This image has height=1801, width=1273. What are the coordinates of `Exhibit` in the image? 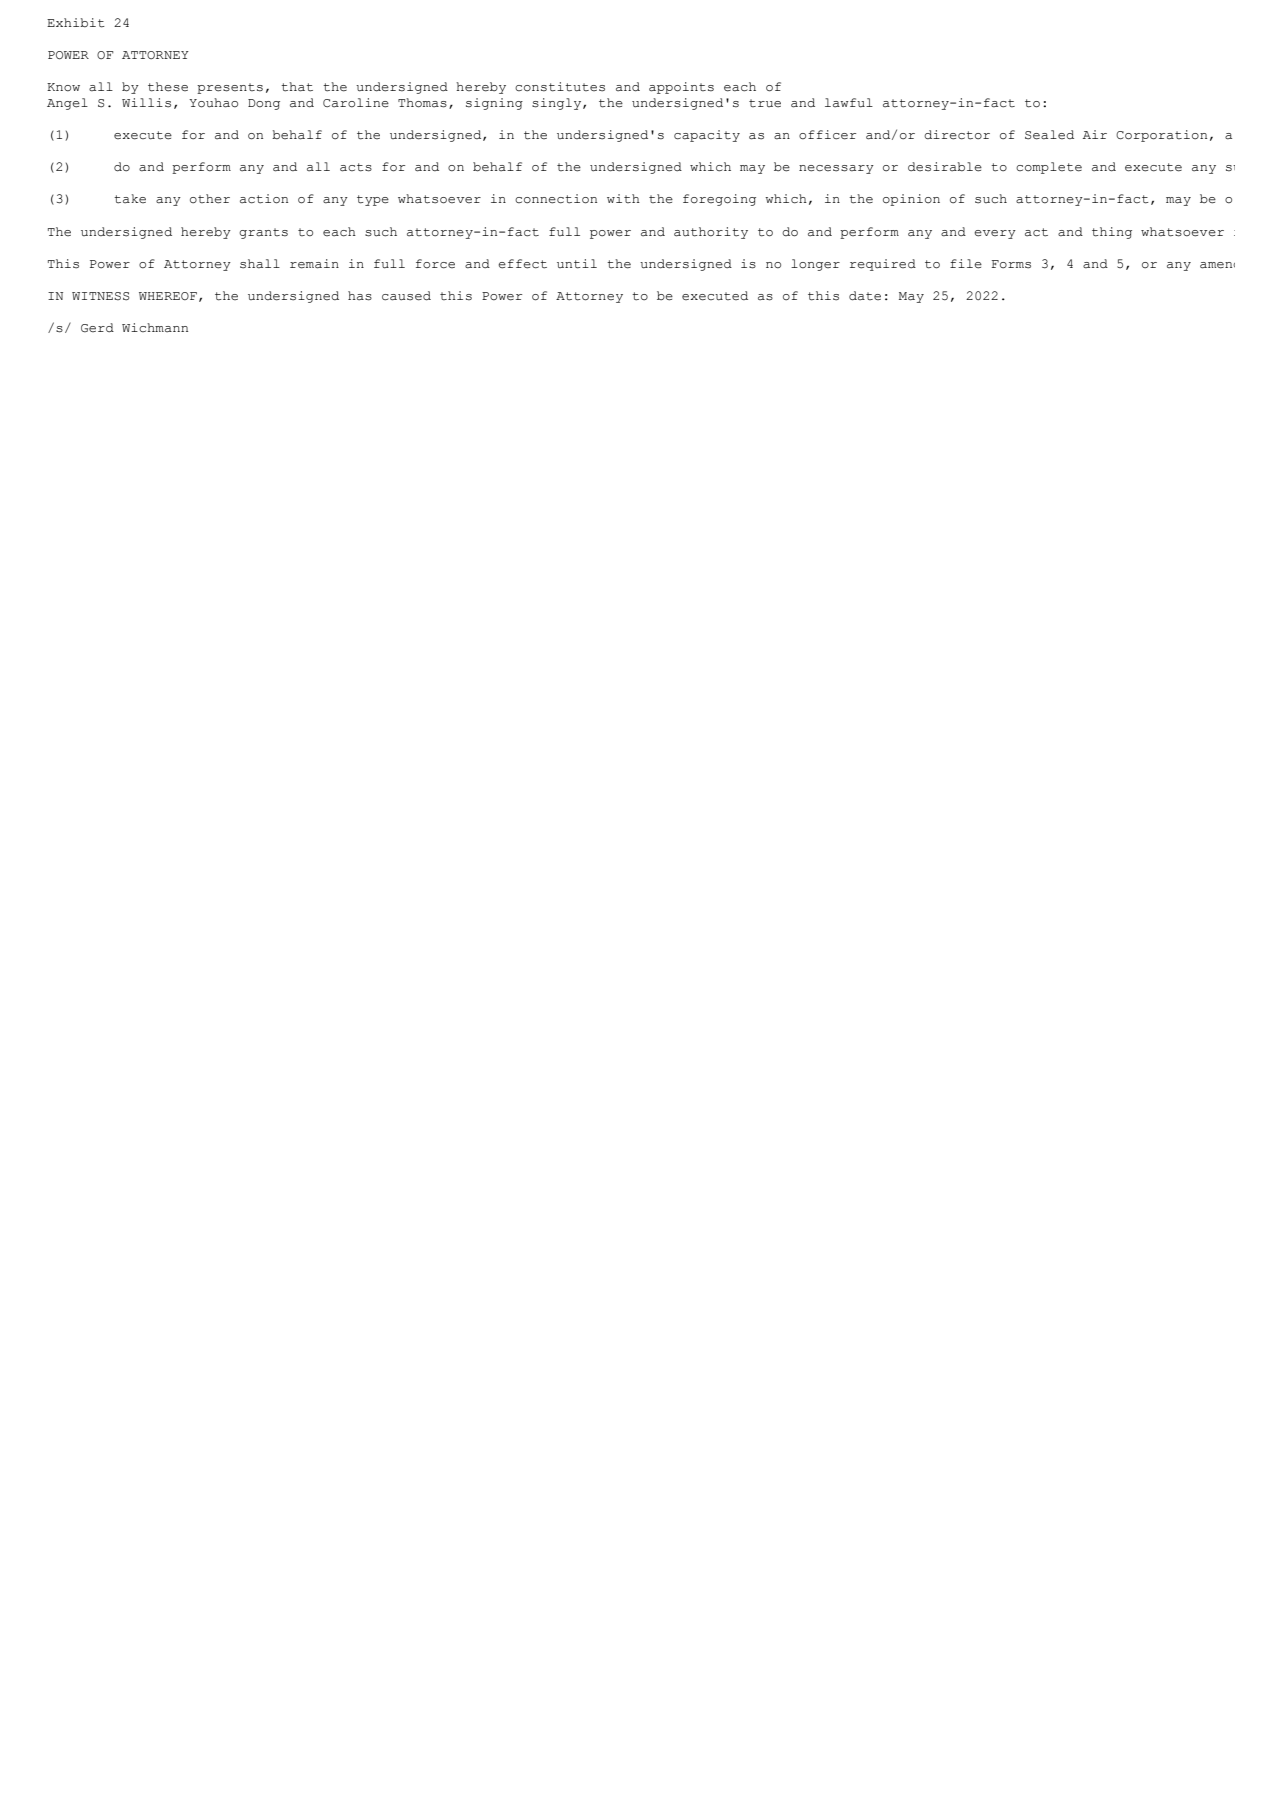 It's located at (76, 23).
